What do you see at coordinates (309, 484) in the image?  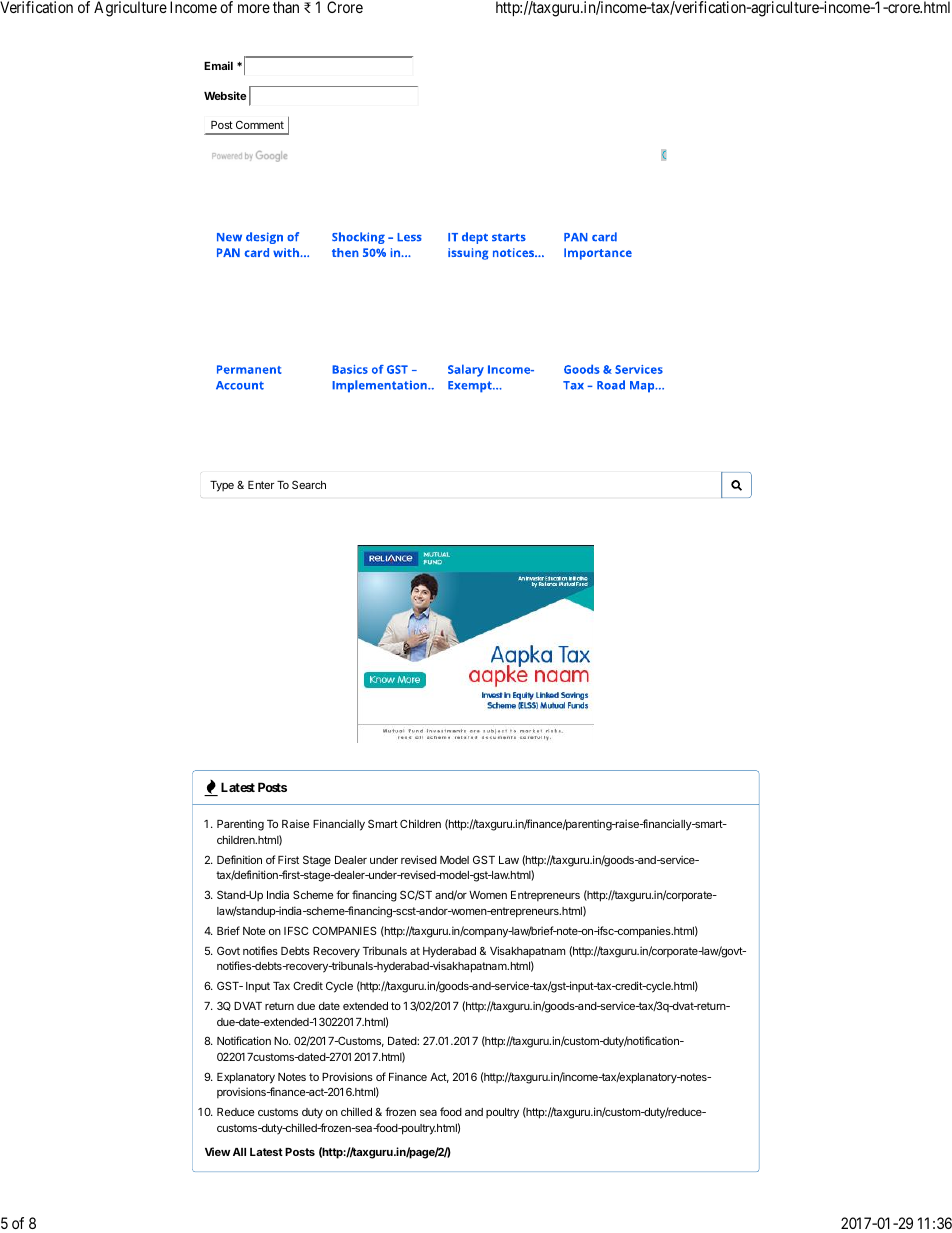 I see `Search` at bounding box center [309, 484].
